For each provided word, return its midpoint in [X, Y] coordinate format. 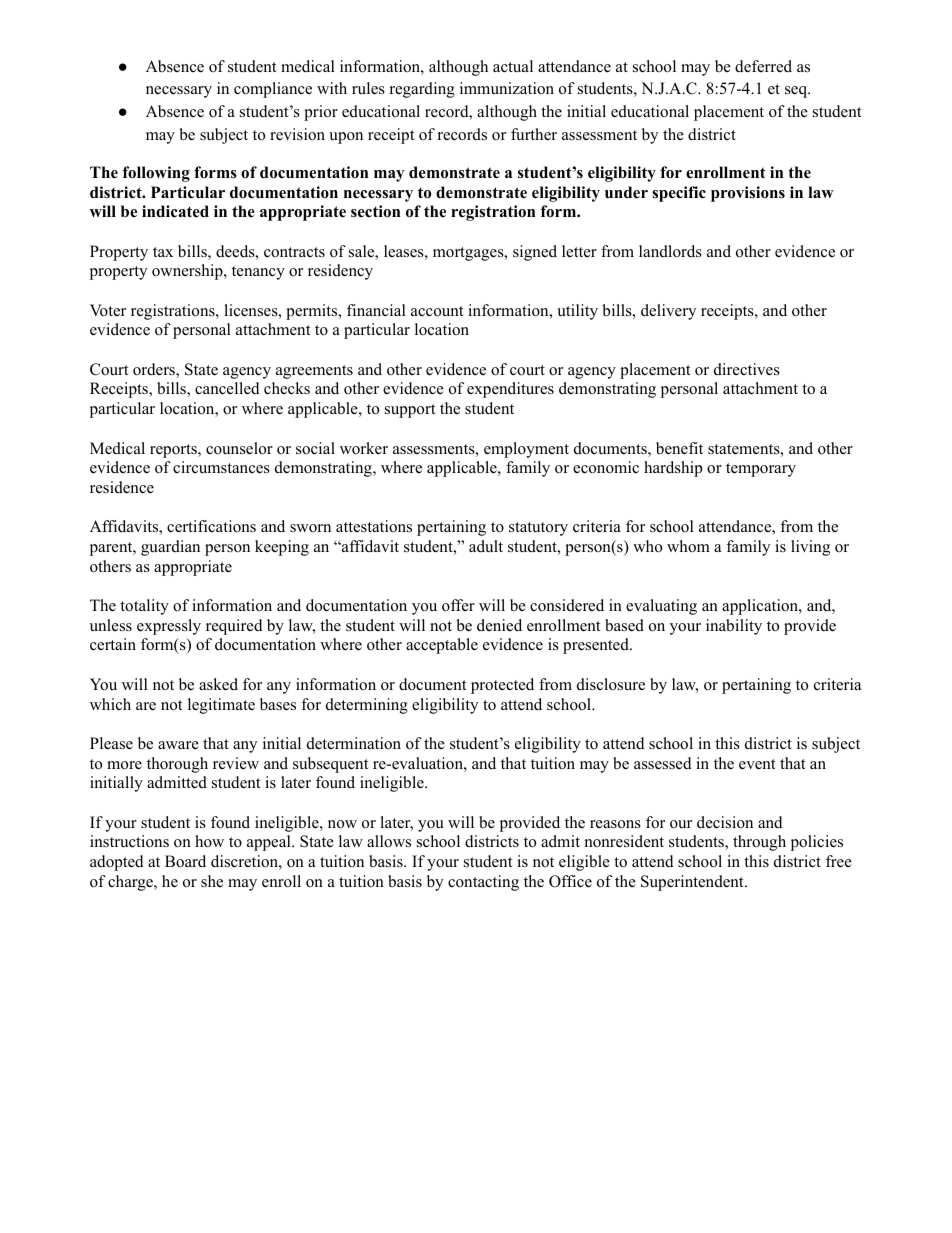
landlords [670, 251]
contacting [483, 883]
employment [526, 450]
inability [734, 627]
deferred [763, 66]
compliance [273, 90]
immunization [507, 88]
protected [502, 686]
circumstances [221, 467]
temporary [761, 470]
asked [218, 684]
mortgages [469, 254]
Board [185, 861]
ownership [188, 272]
